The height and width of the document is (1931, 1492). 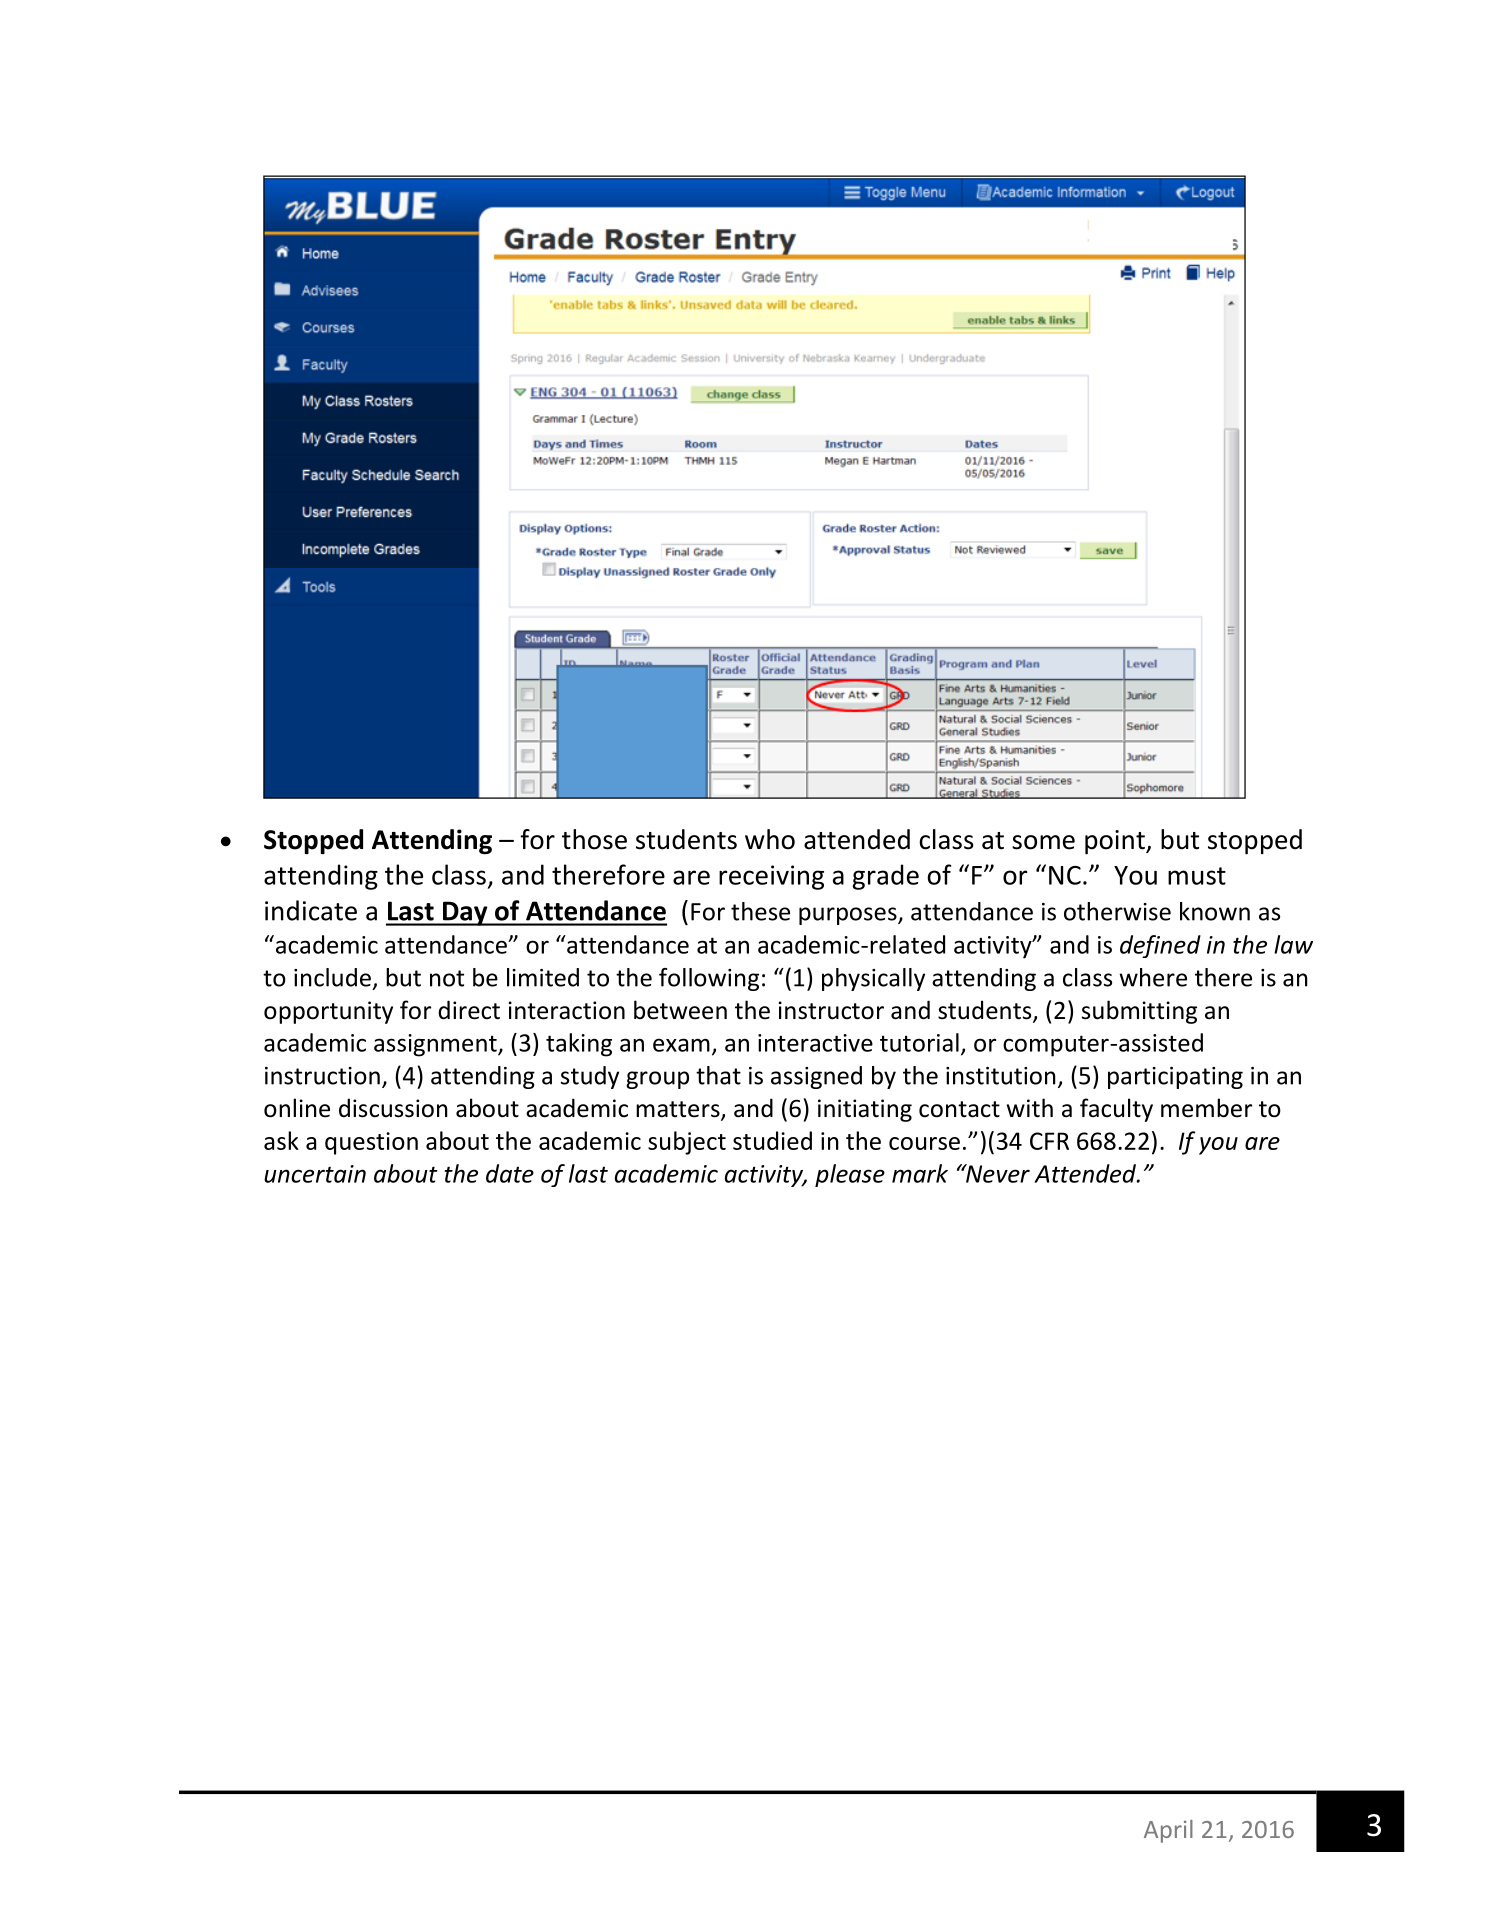 What do you see at coordinates (1116, 1110) in the document?
I see `faculty` at bounding box center [1116, 1110].
